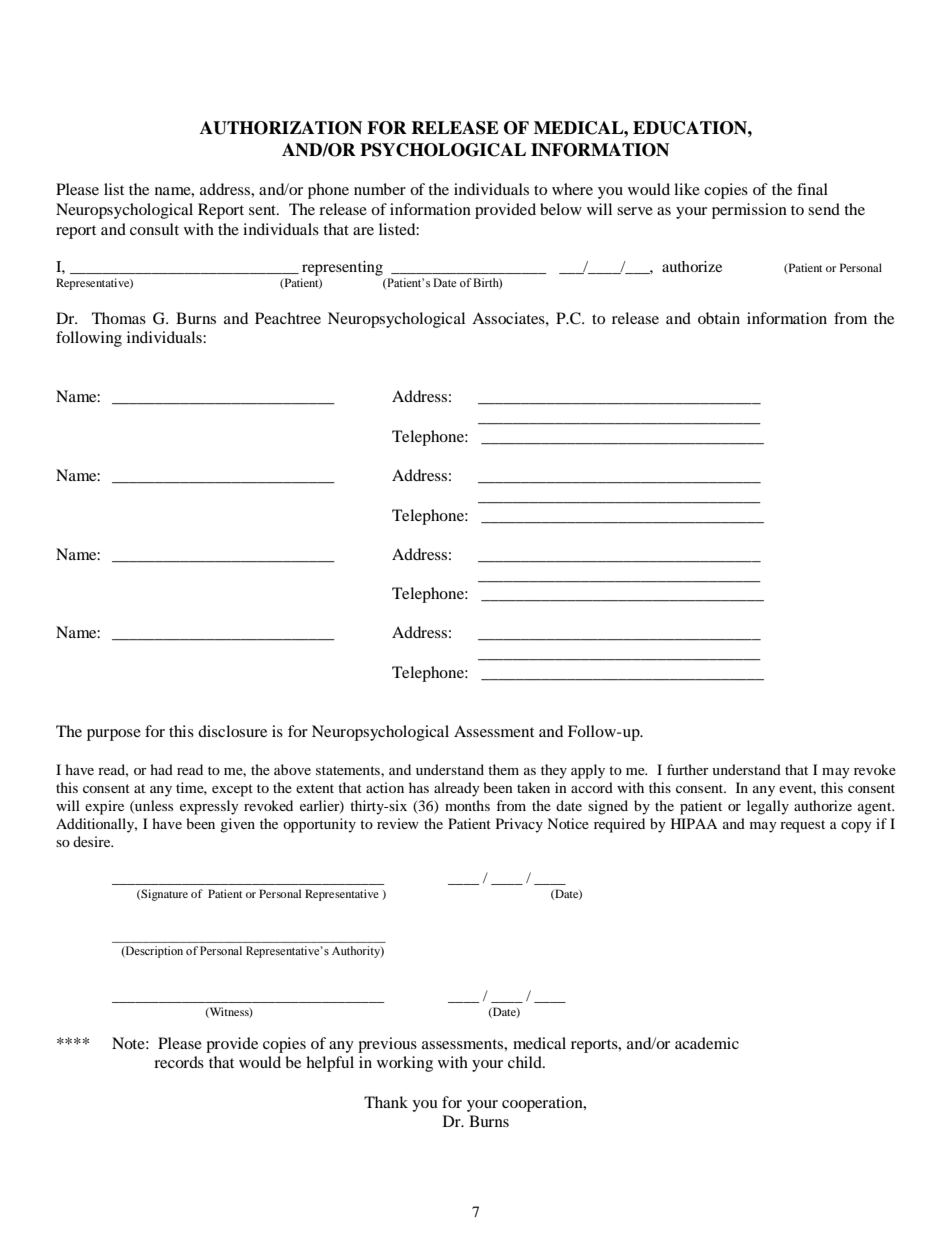 This image has height=1233, width=952. What do you see at coordinates (281, 128) in the image?
I see `AUTHORIZATION` at bounding box center [281, 128].
